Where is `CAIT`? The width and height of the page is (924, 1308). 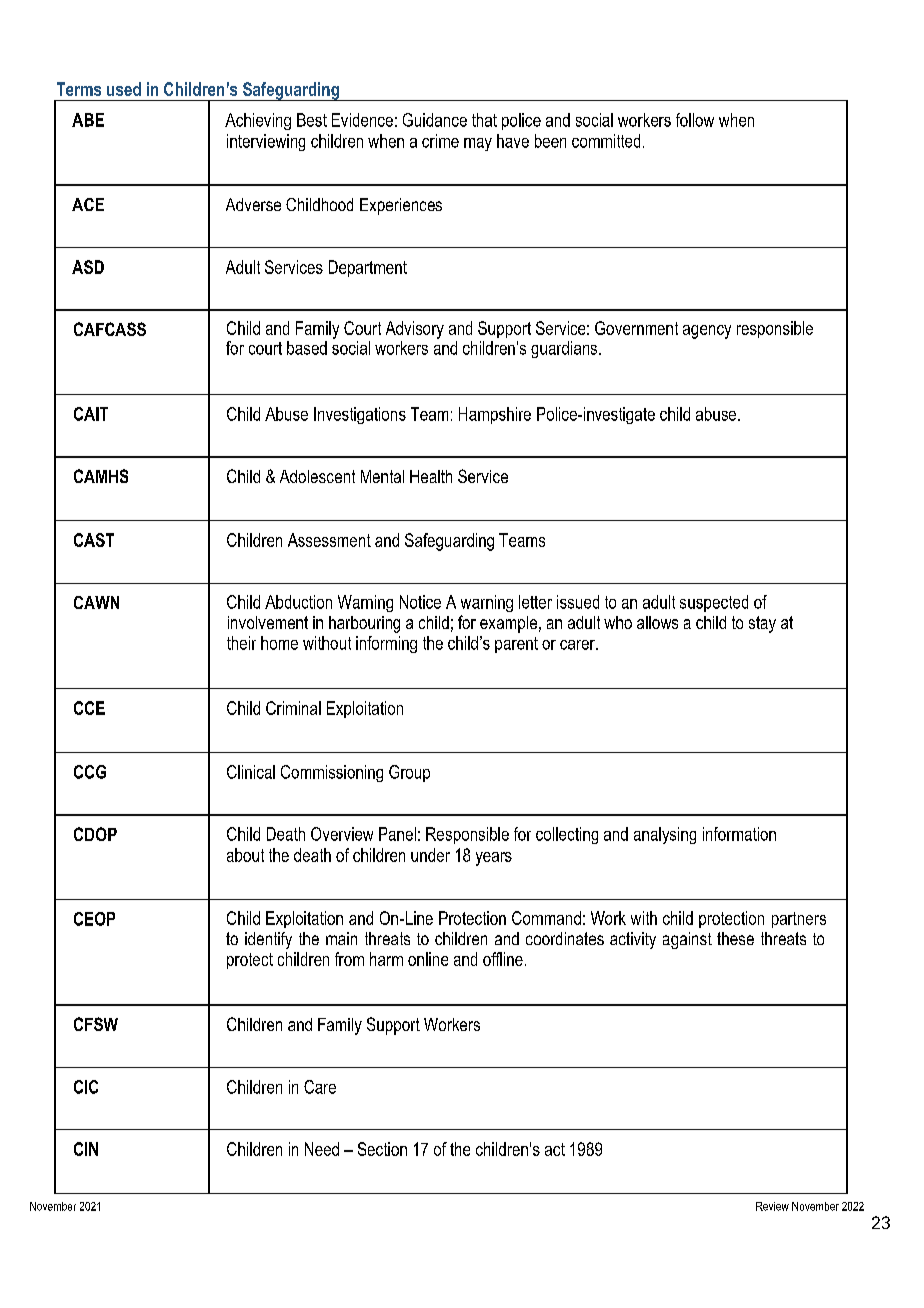
CAIT is located at coordinates (91, 414).
